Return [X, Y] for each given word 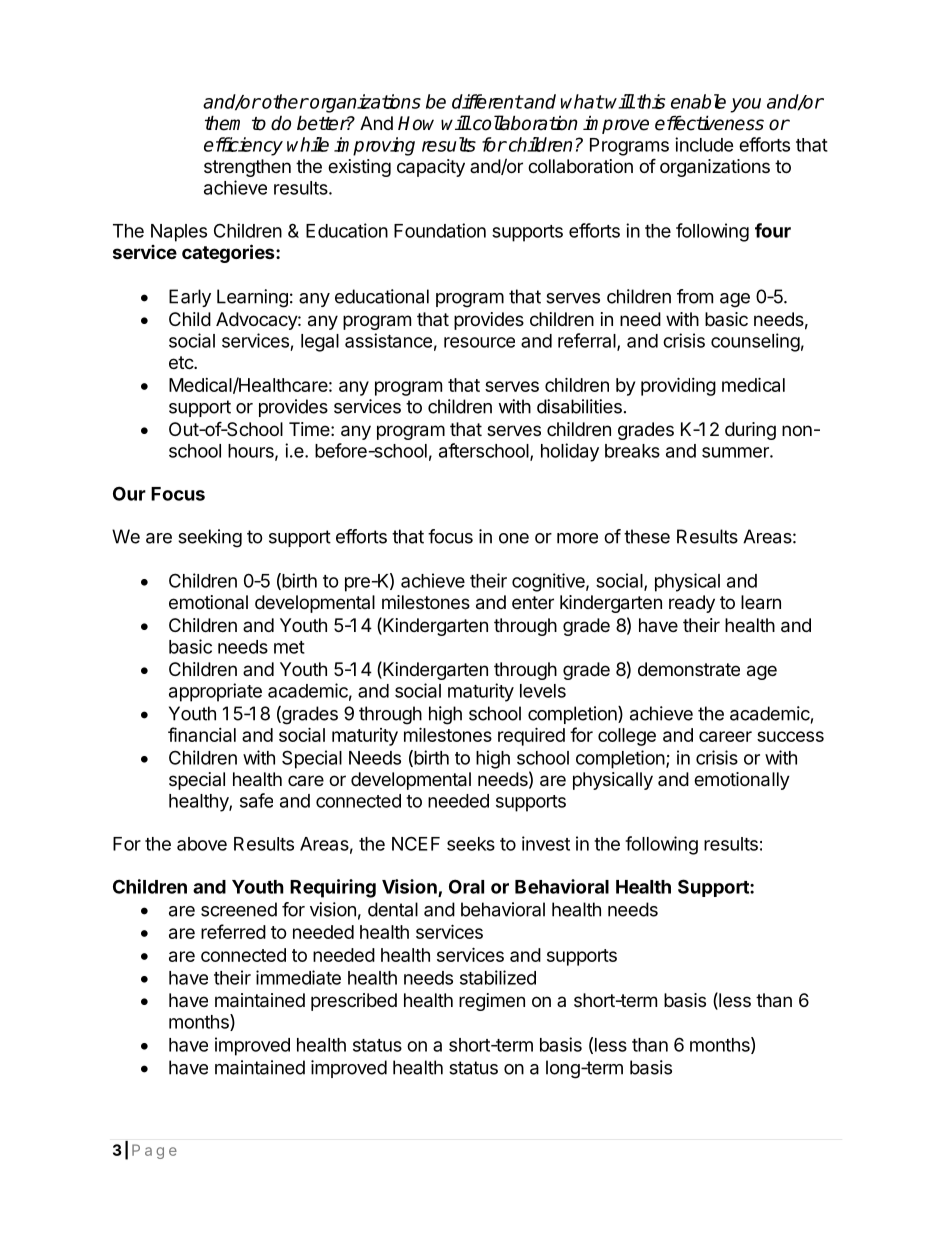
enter [533, 602]
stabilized [498, 977]
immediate [298, 977]
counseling [755, 342]
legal [320, 343]
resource [479, 342]
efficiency [243, 146]
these [647, 536]
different [487, 101]
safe [256, 800]
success [790, 736]
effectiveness [709, 123]
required [531, 736]
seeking [210, 538]
